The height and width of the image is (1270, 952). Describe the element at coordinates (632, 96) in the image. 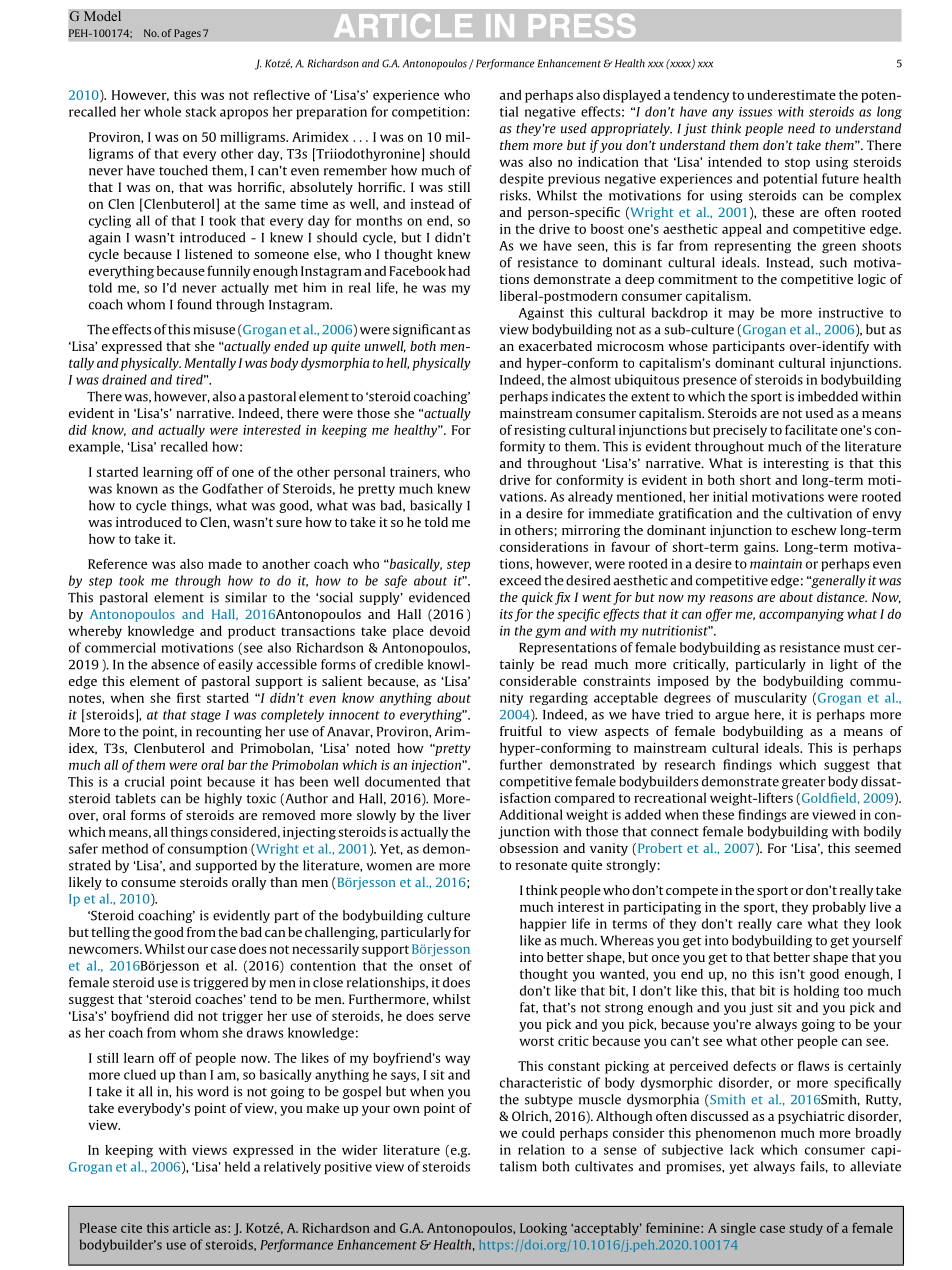

I see `displayed` at that location.
